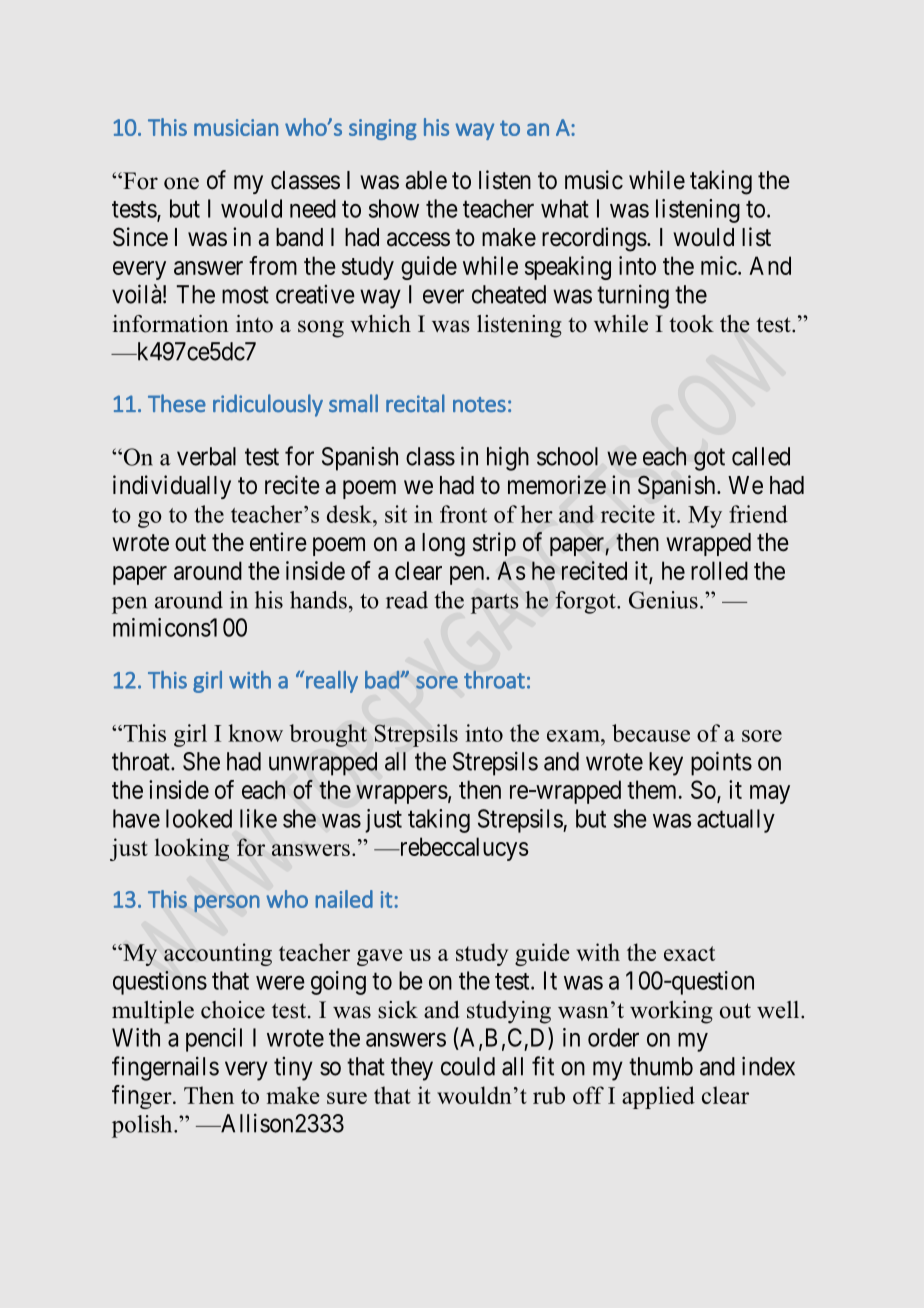  What do you see at coordinates (426, 180) in the screenshot?
I see `able` at bounding box center [426, 180].
